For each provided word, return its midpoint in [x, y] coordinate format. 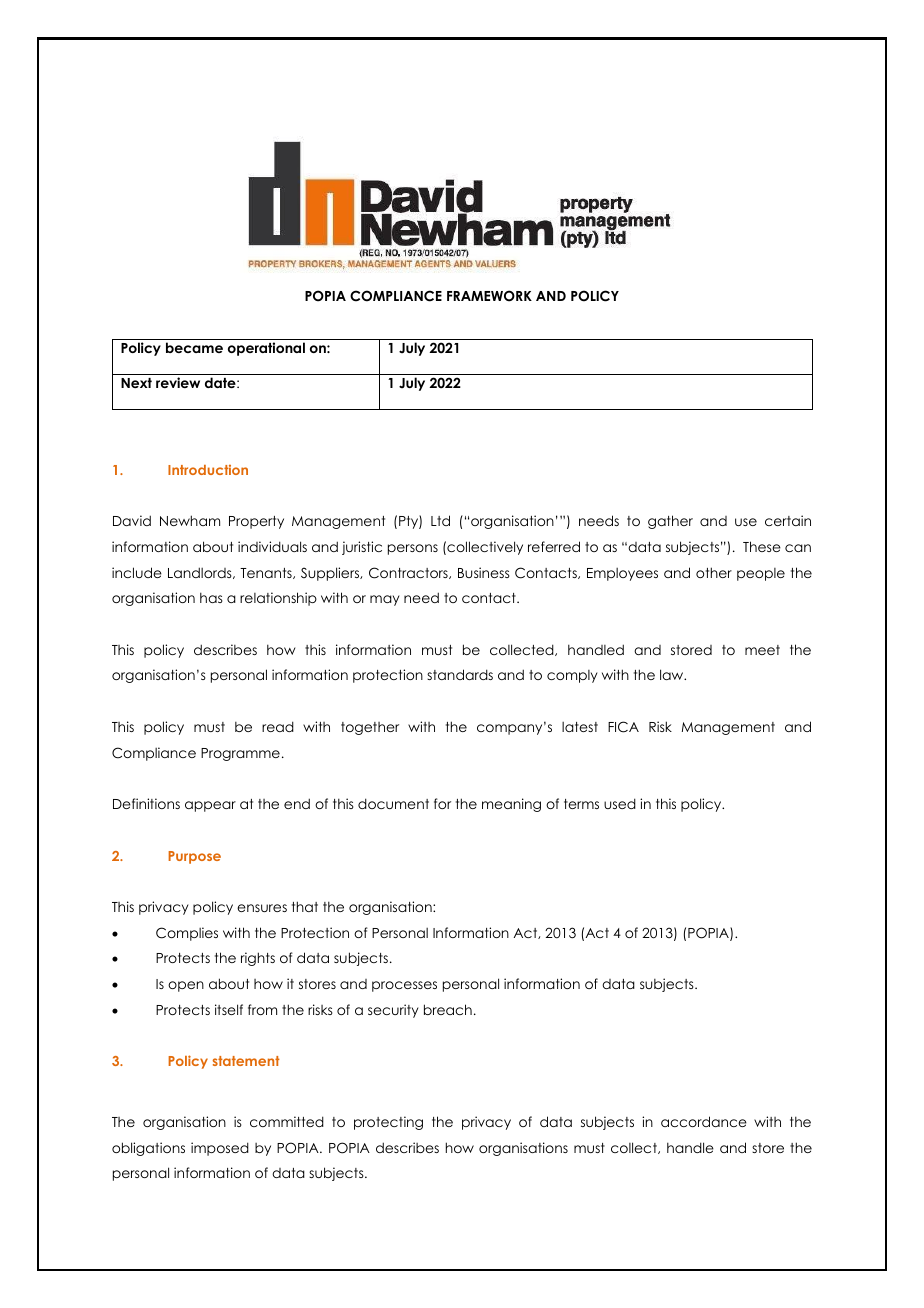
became [194, 347]
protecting [388, 1123]
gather [670, 522]
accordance [704, 1121]
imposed [220, 1149]
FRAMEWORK [489, 296]
